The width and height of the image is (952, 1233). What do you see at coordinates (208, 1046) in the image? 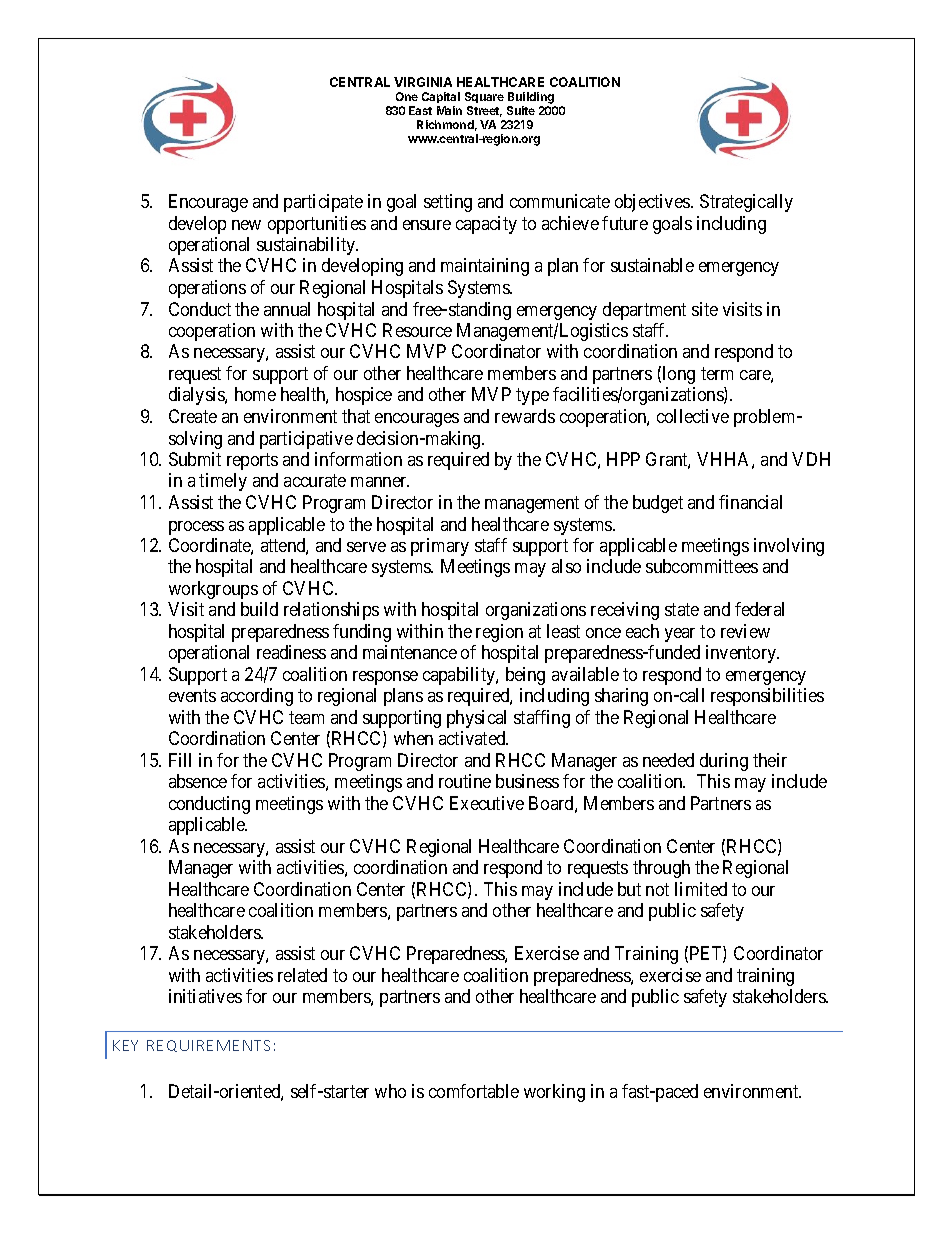
I see `REQUIREMENTS` at bounding box center [208, 1046].
